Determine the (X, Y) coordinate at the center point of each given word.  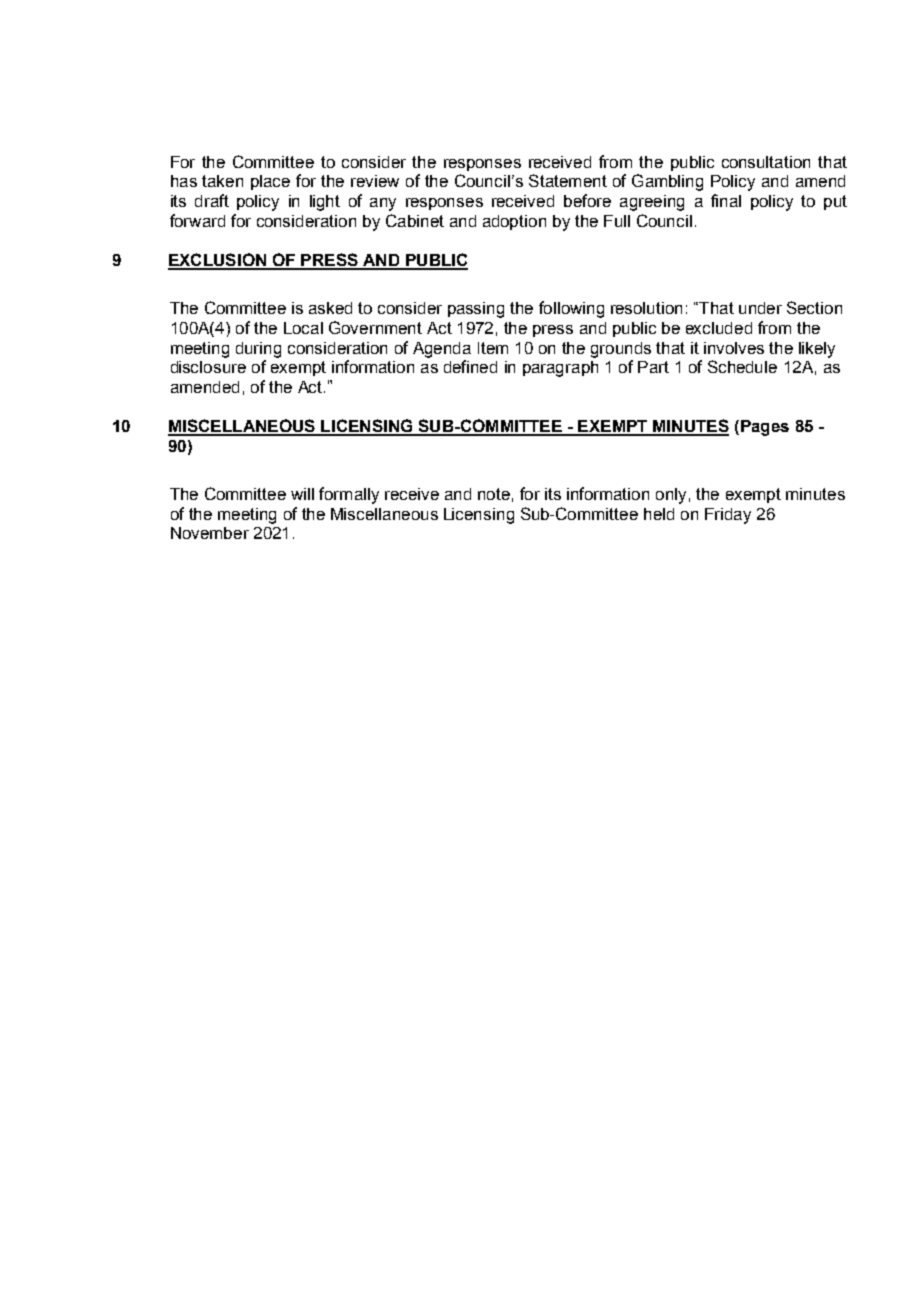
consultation (766, 162)
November (210, 533)
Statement (568, 180)
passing (476, 310)
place (270, 182)
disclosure (208, 367)
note (494, 494)
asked (330, 308)
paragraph (560, 369)
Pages (763, 428)
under (760, 308)
